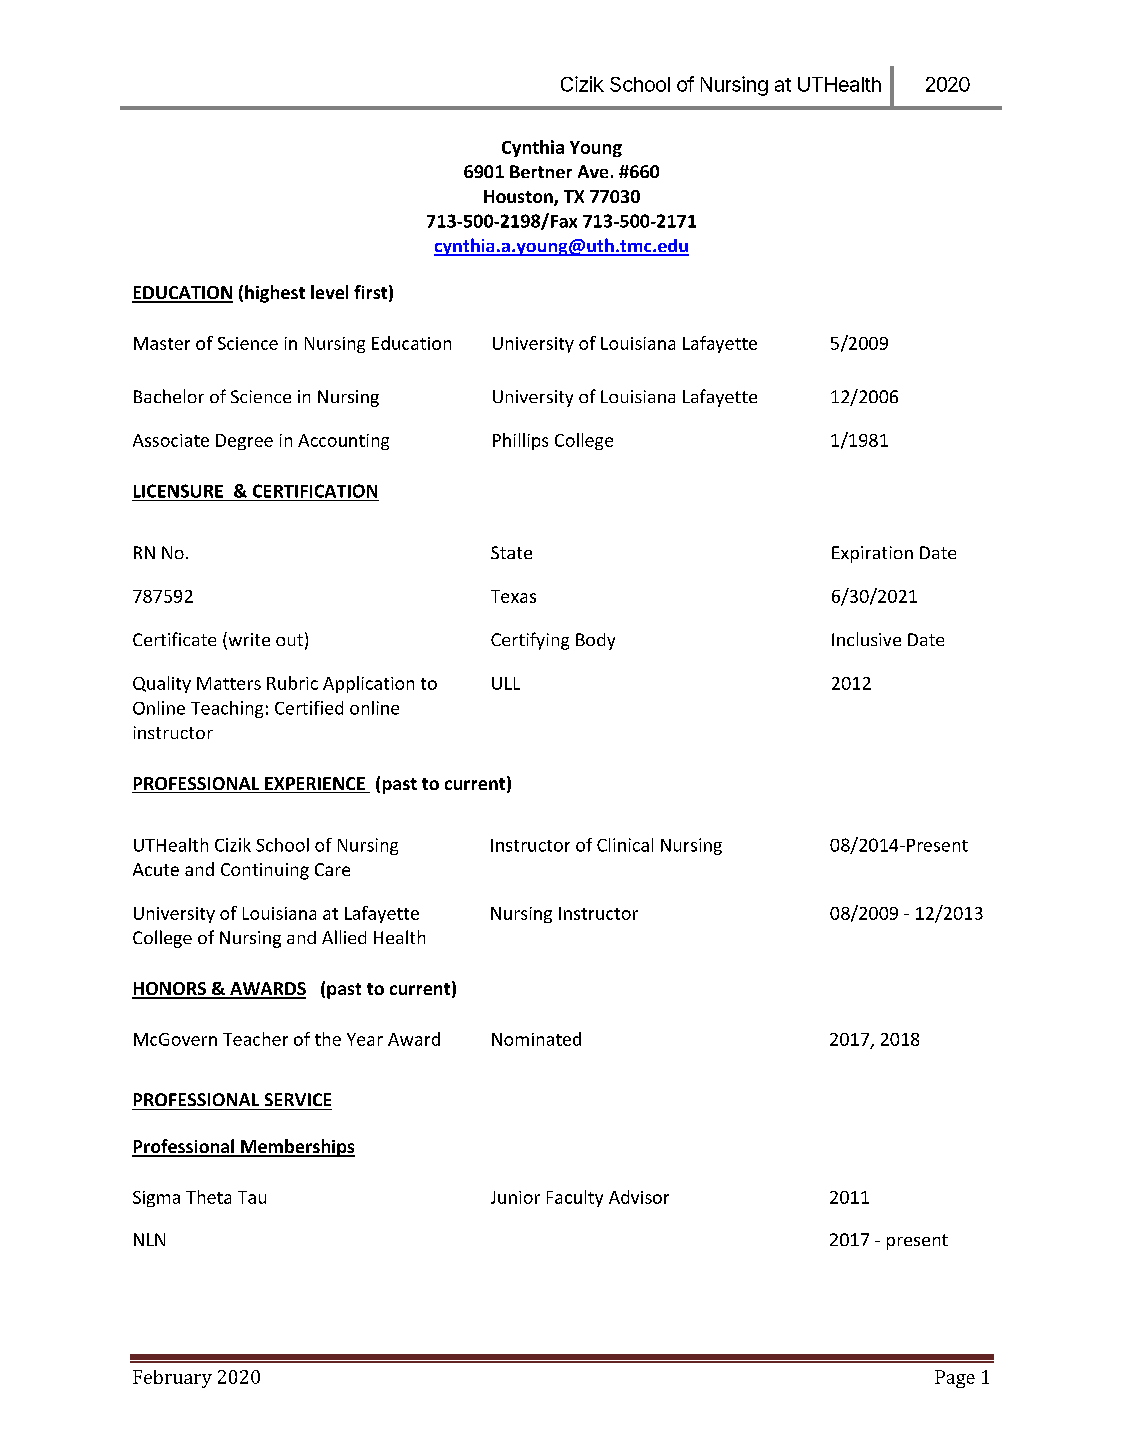  I want to click on highest, so click(275, 294).
